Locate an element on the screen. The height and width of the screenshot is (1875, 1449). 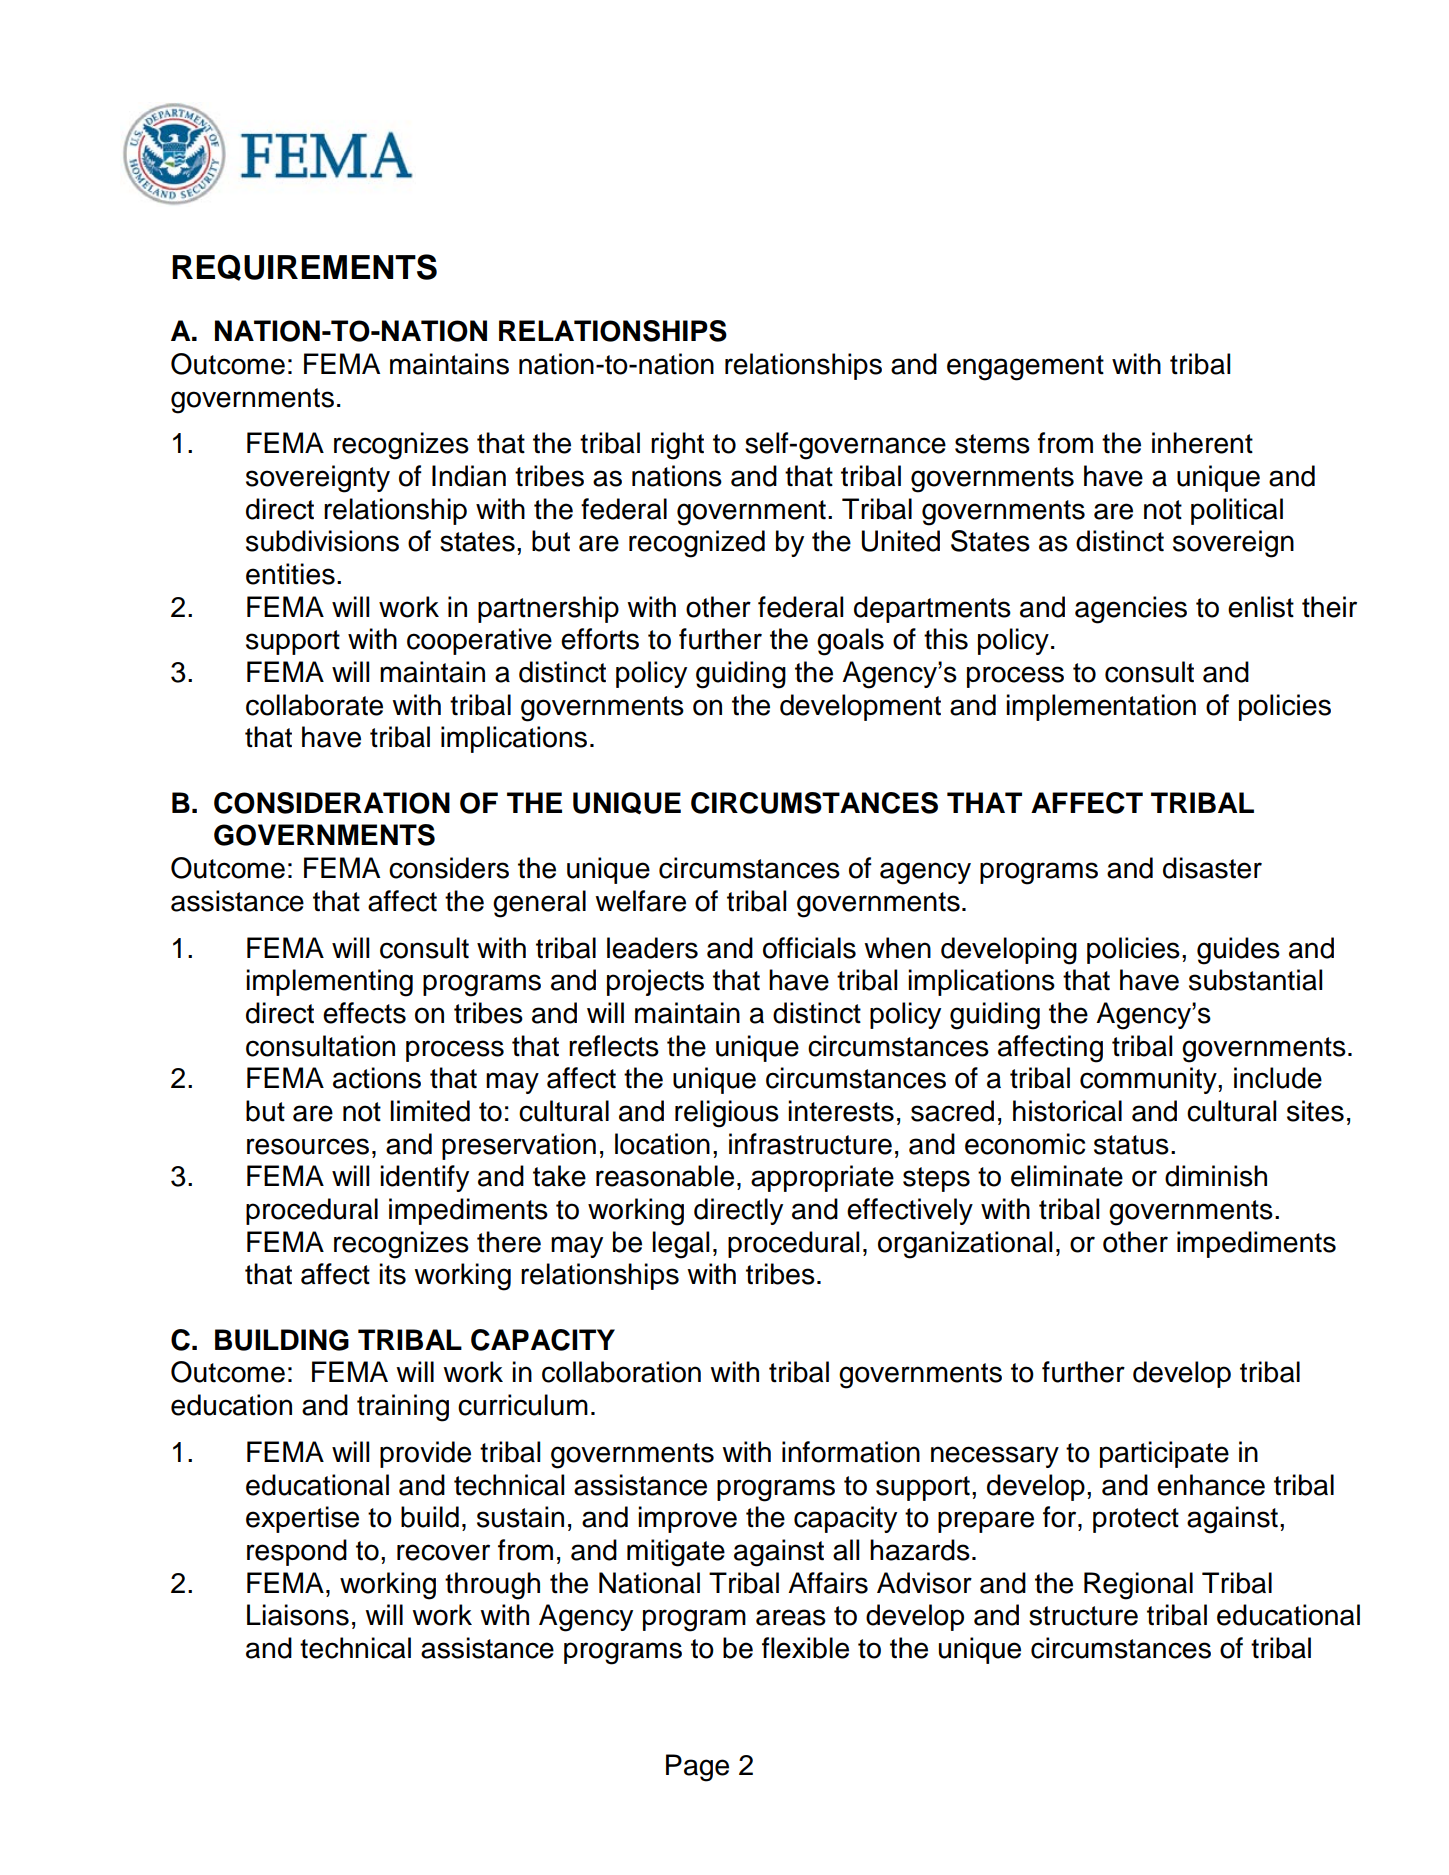
REQUIREMENTS is located at coordinates (304, 267).
